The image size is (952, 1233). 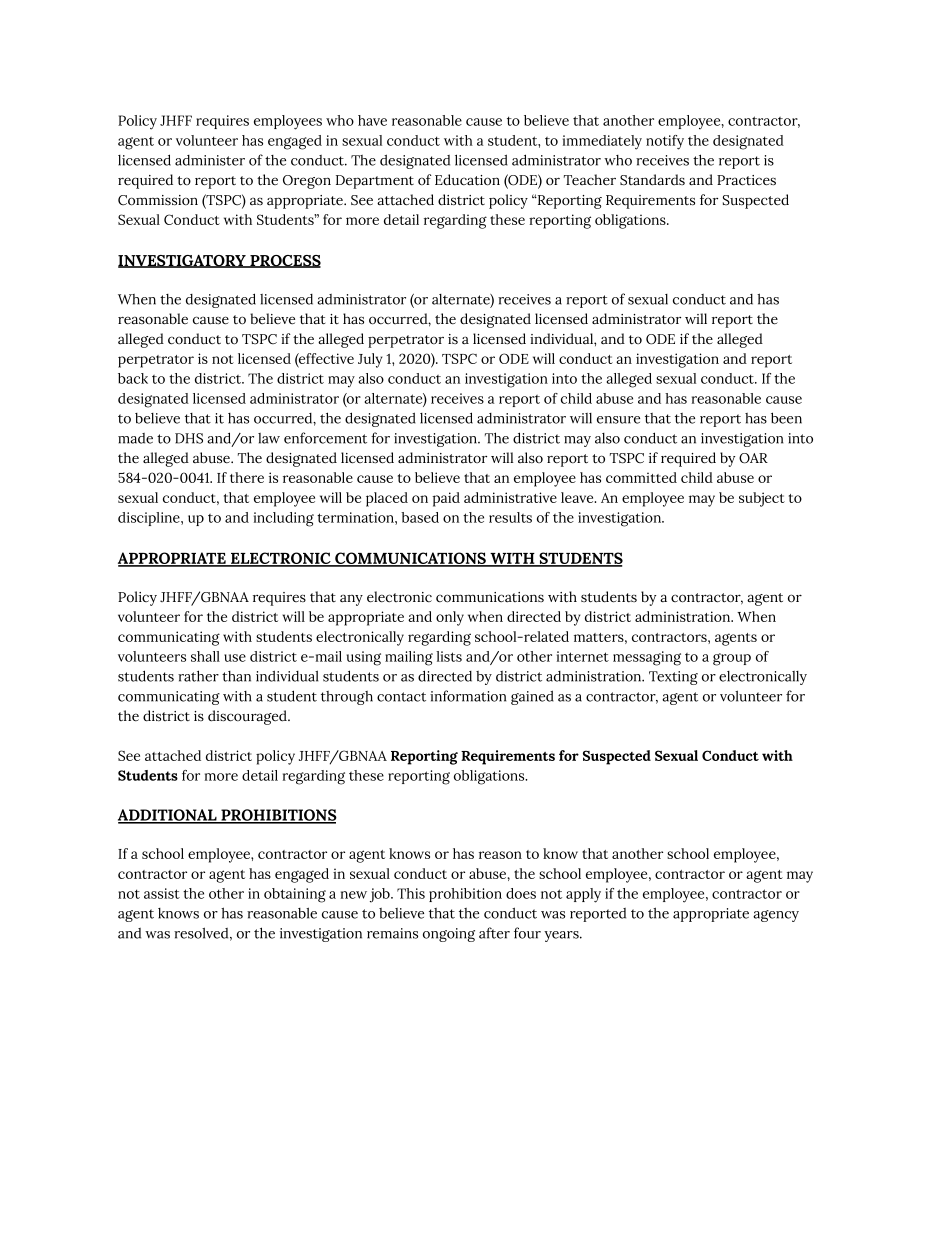 What do you see at coordinates (449, 656) in the screenshot?
I see `lists` at bounding box center [449, 656].
